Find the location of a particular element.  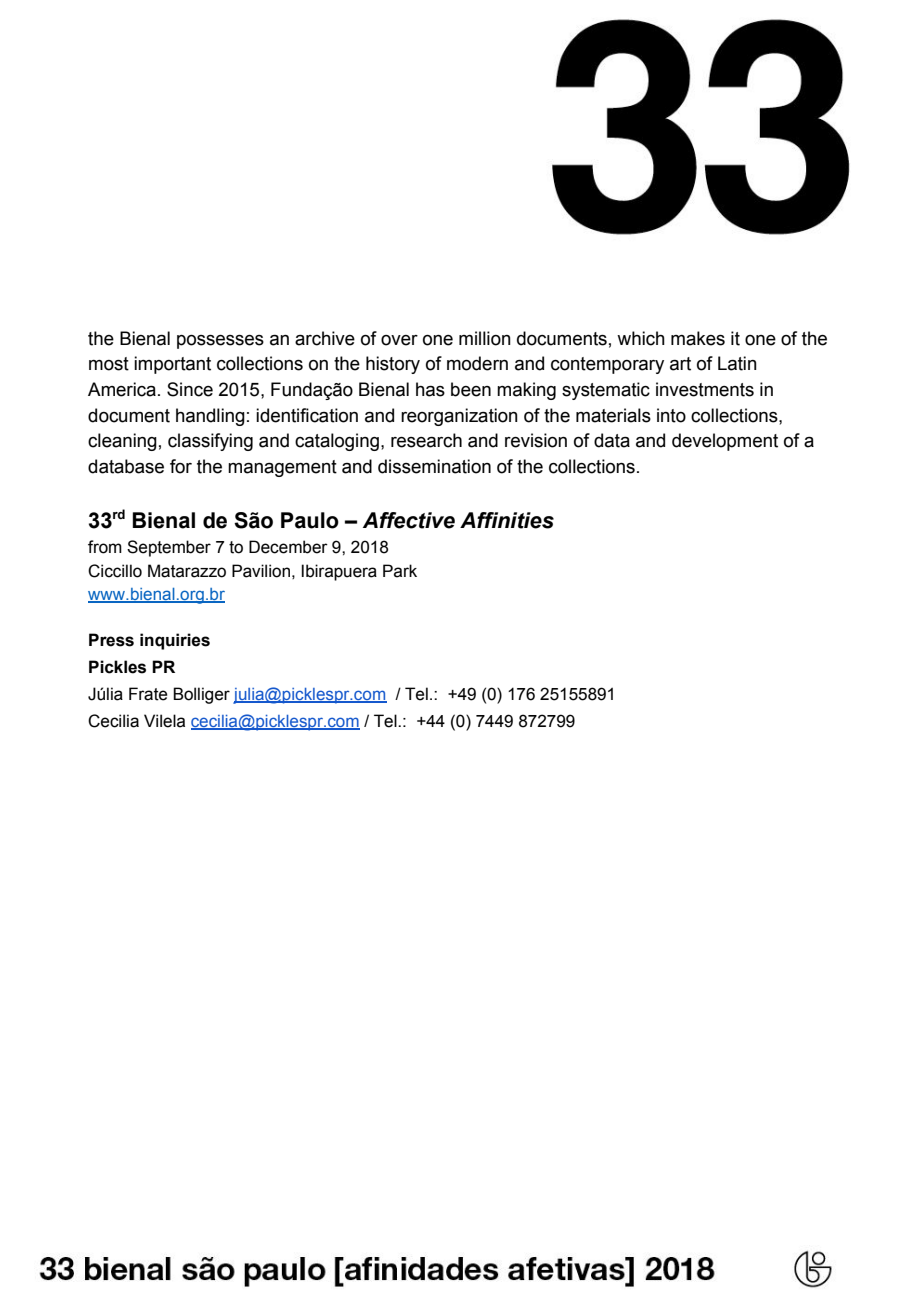

Affinities is located at coordinates (507, 520).
